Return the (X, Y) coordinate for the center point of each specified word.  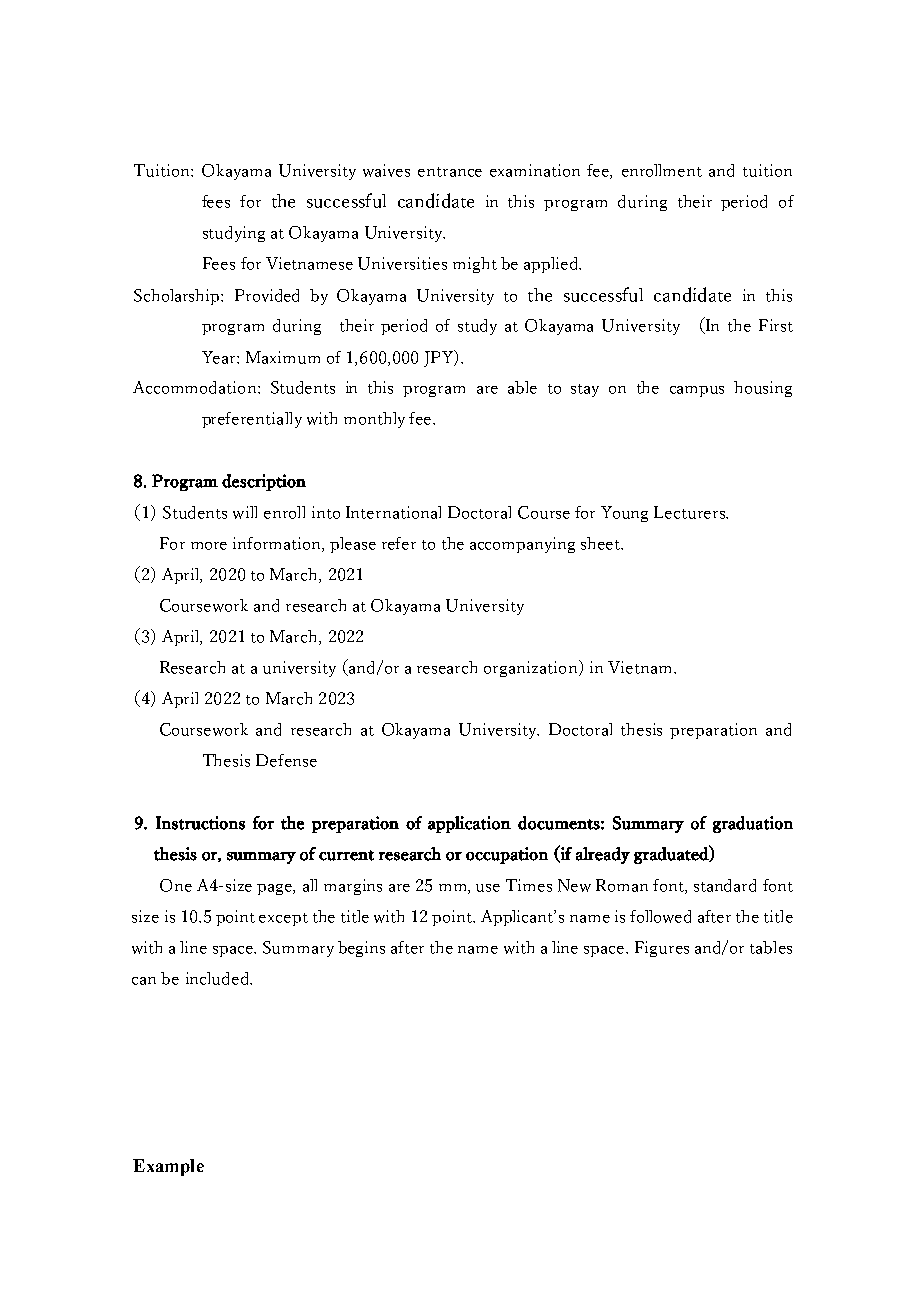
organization (532, 668)
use (488, 888)
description (264, 482)
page (275, 889)
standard (725, 885)
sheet (602, 543)
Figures (662, 949)
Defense (286, 760)
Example (168, 1167)
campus (697, 391)
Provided (267, 295)
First (776, 325)
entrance (450, 172)
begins (361, 949)
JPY (440, 358)
